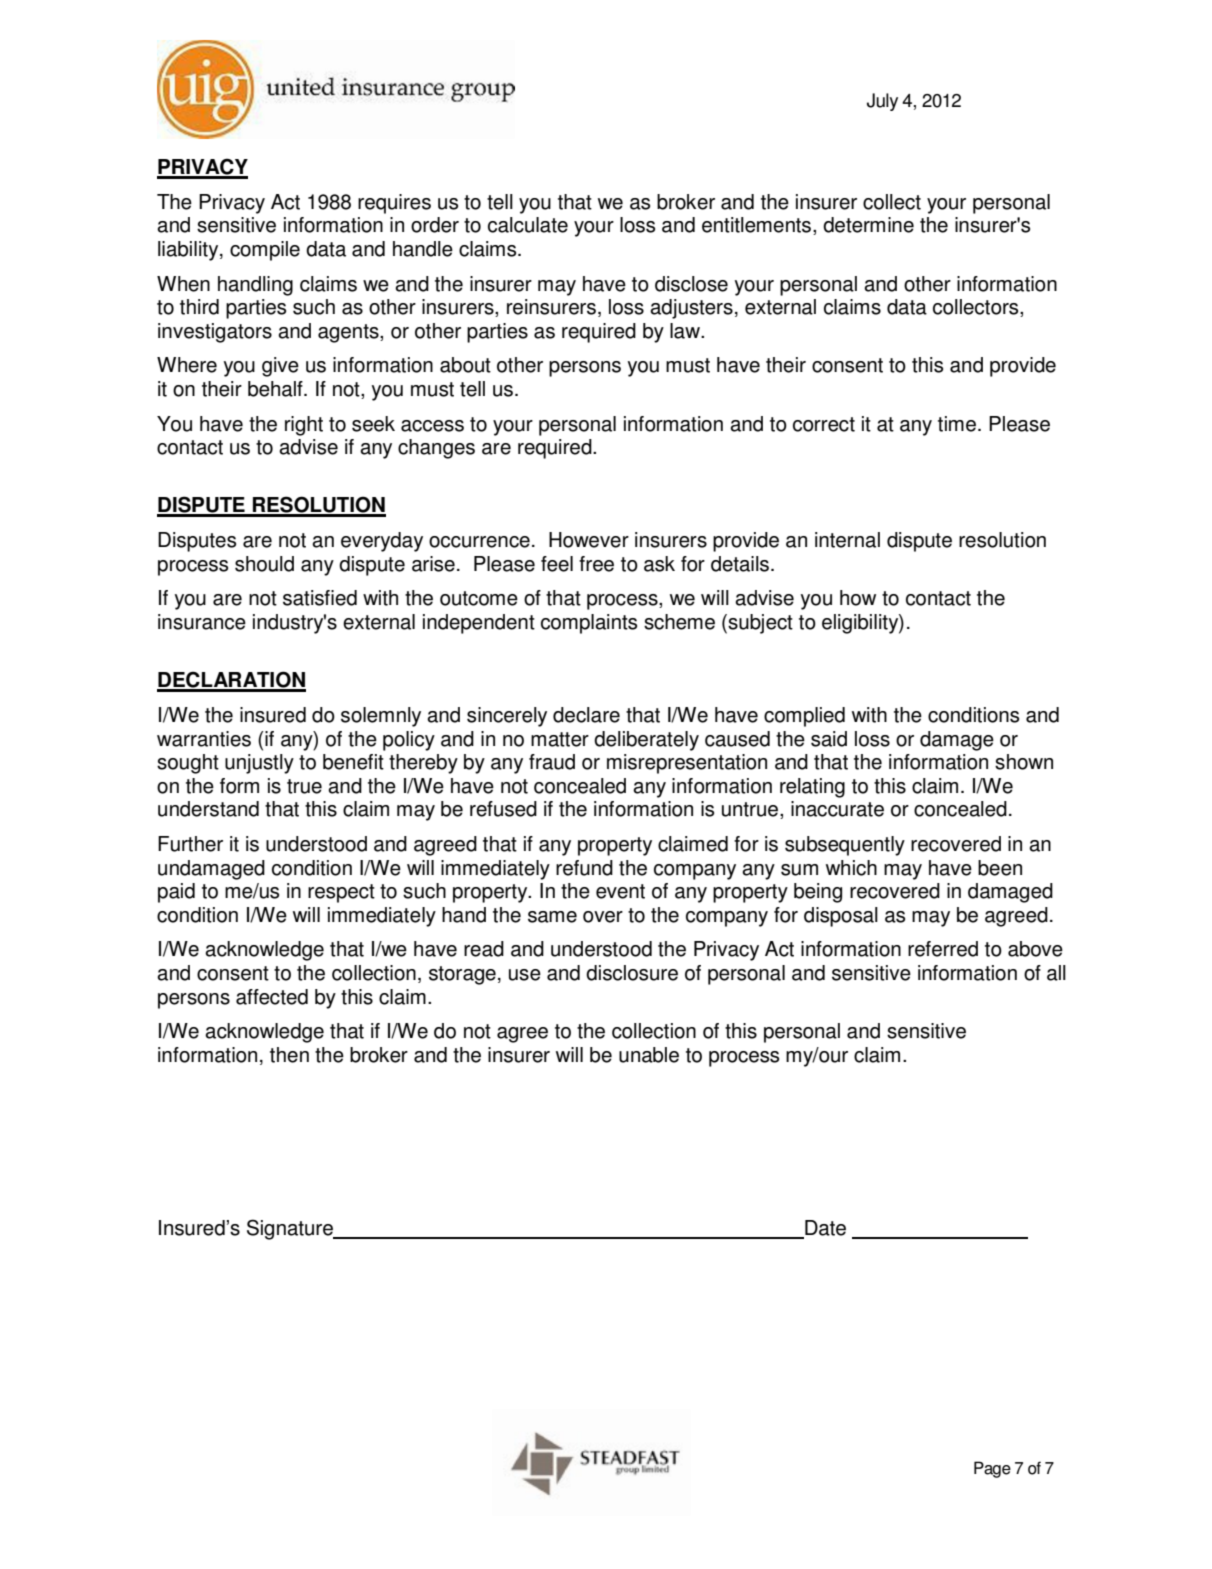 This document has width=1212, height=1569. Describe the element at coordinates (291, 1229) in the document. I see `Signature` at that location.
